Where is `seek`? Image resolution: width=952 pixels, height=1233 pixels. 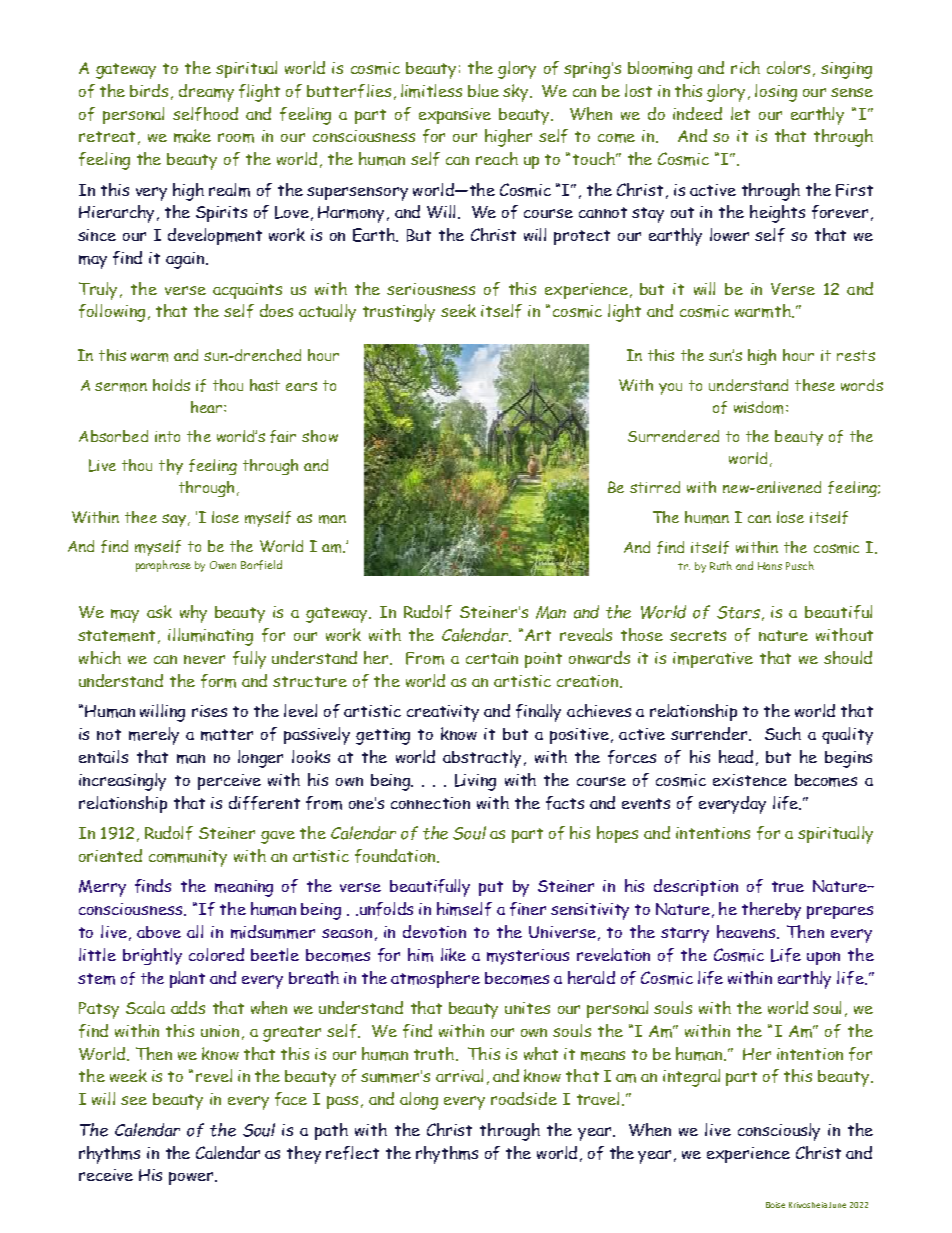 seek is located at coordinates (458, 310).
